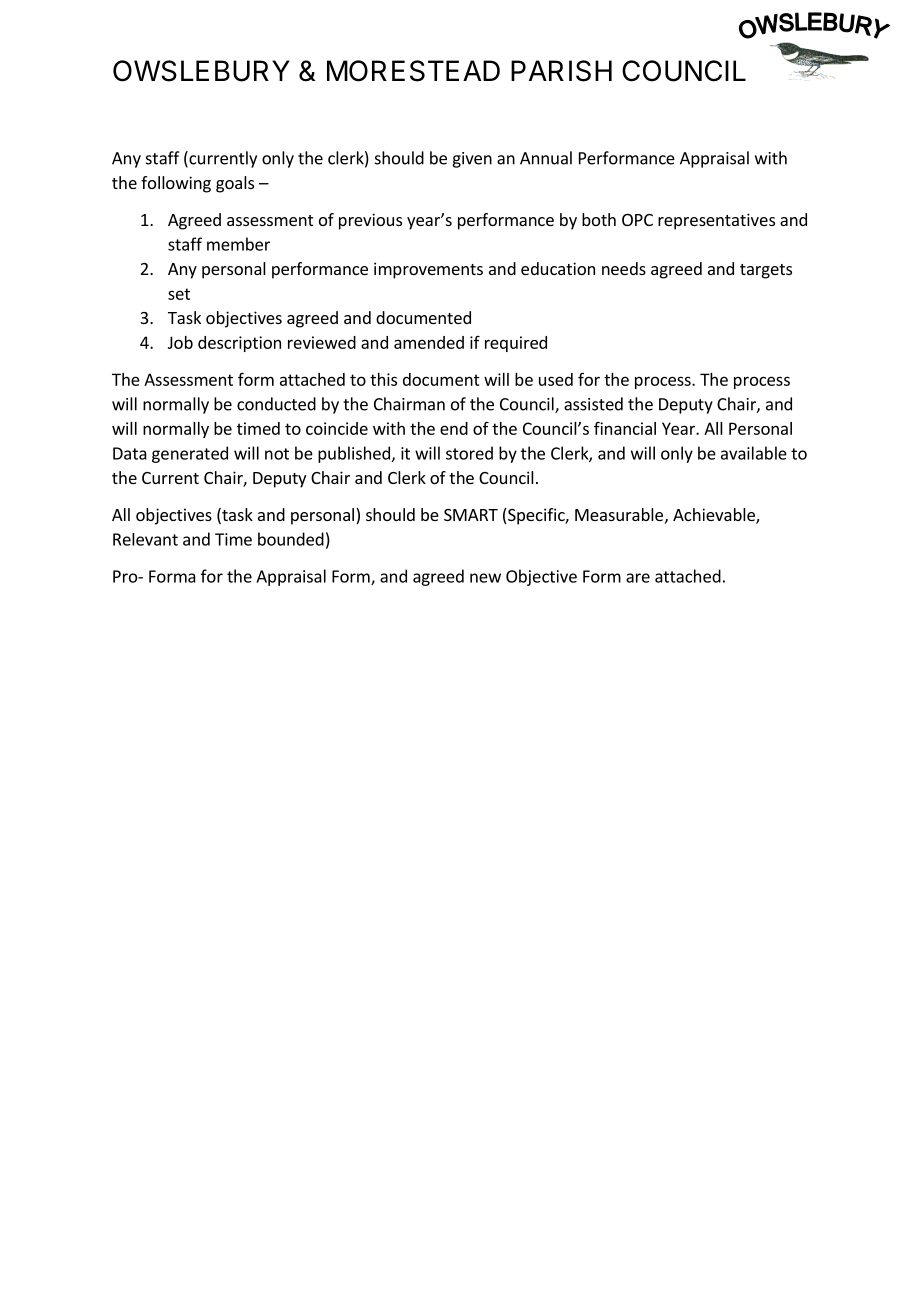 This image has height=1308, width=924. Describe the element at coordinates (561, 71) in the image. I see `PARISH` at that location.
